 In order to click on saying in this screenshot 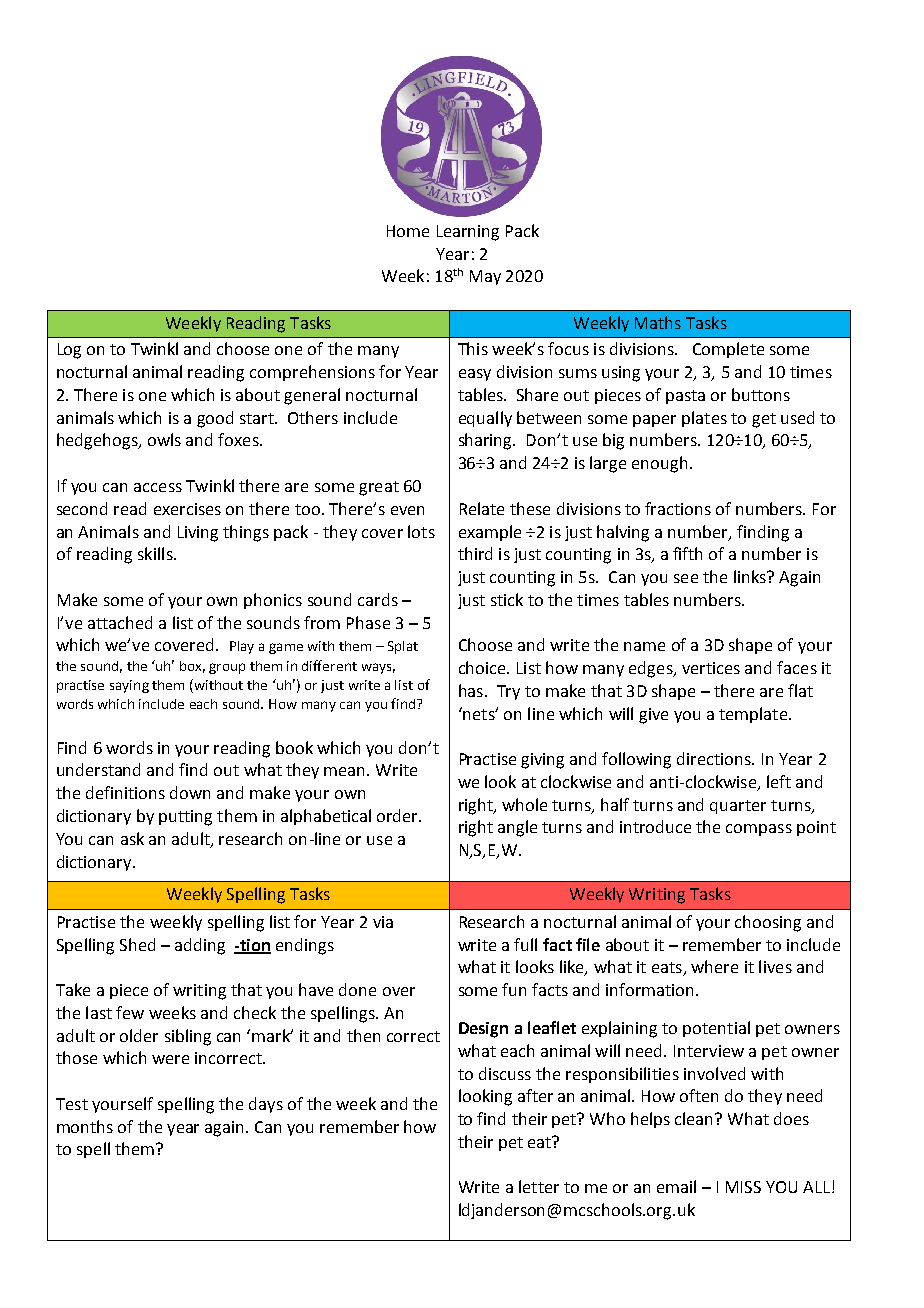, I will do `click(129, 686)`.
